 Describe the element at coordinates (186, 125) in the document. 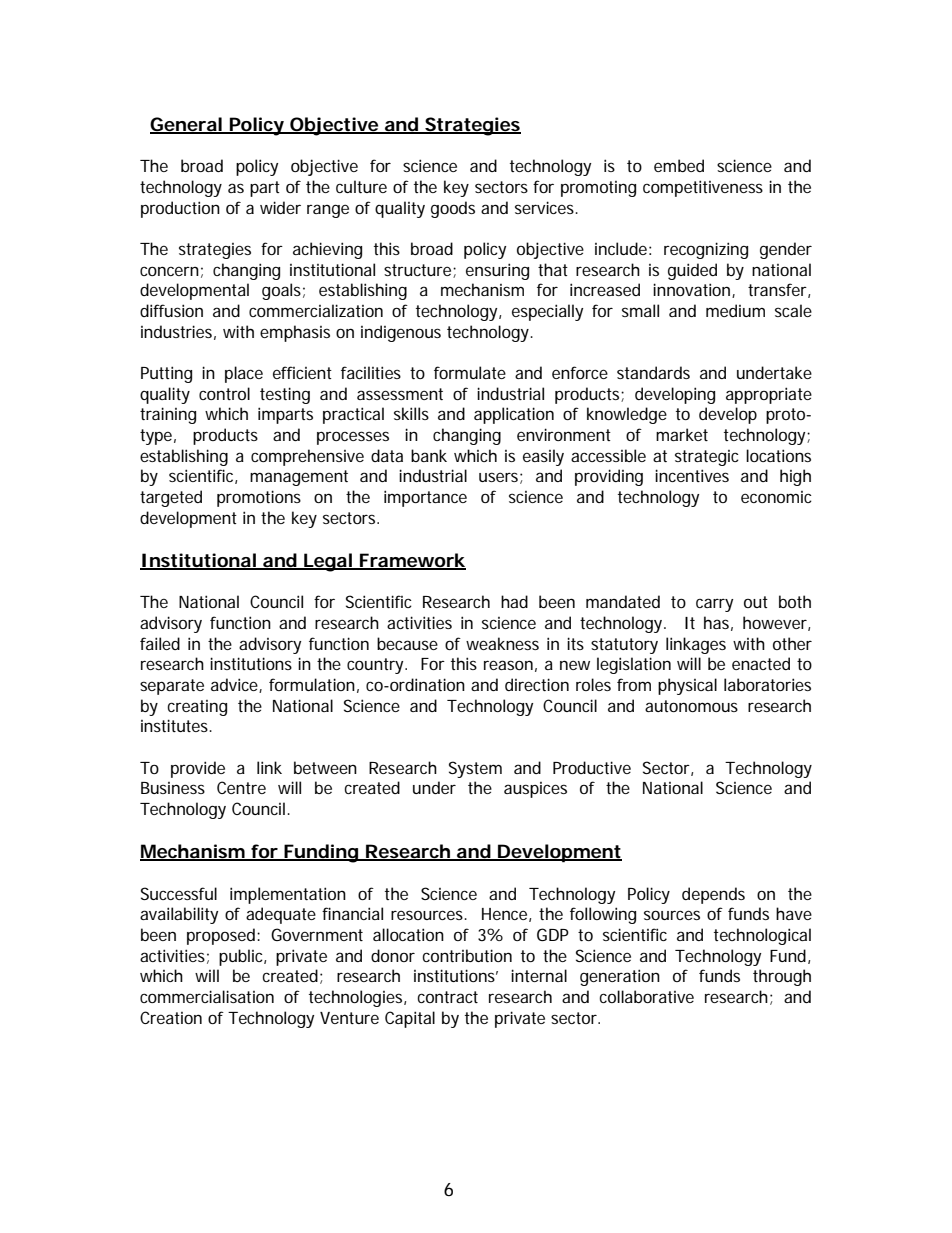

I see `General` at that location.
